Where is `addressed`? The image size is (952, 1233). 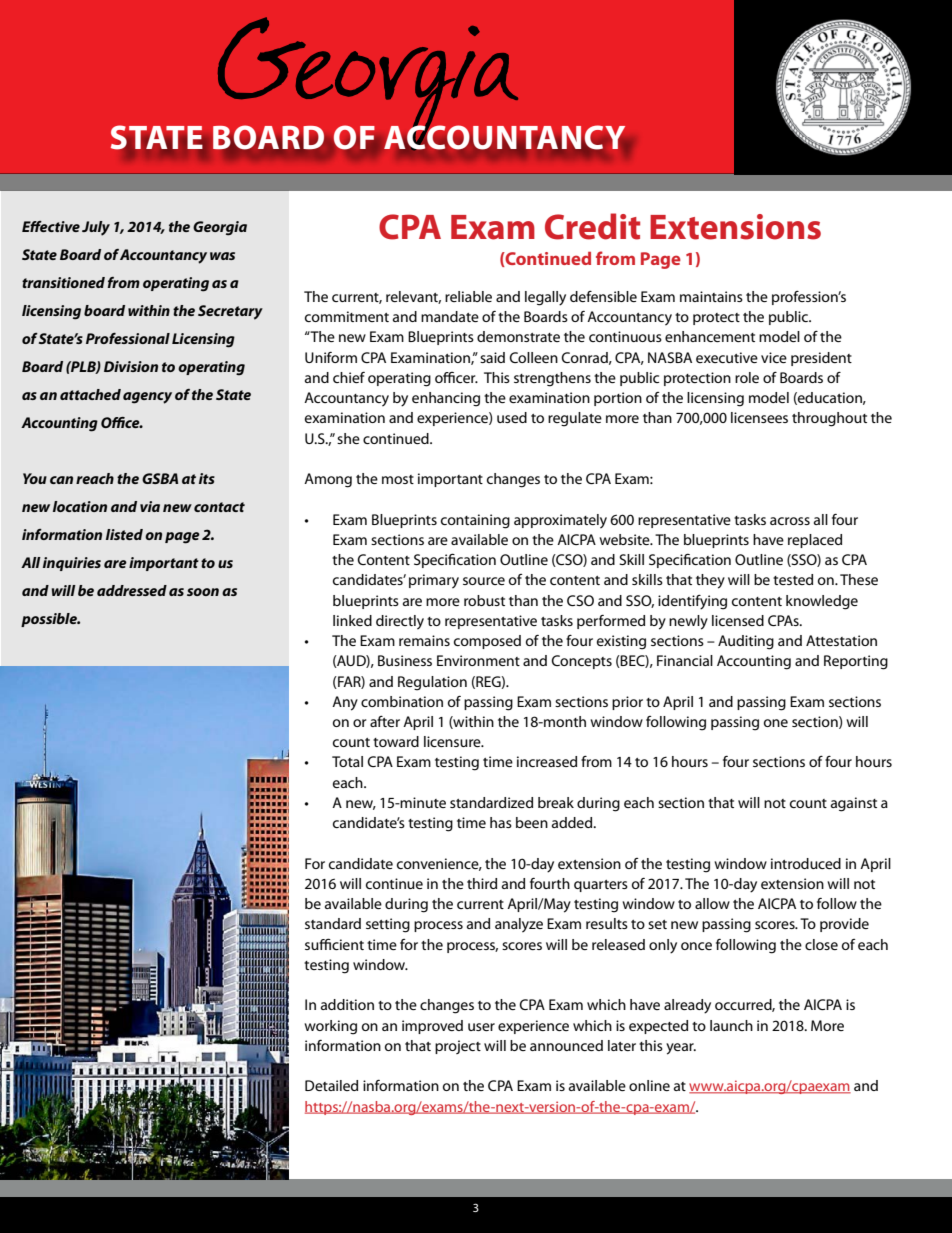
addressed is located at coordinates (132, 590).
